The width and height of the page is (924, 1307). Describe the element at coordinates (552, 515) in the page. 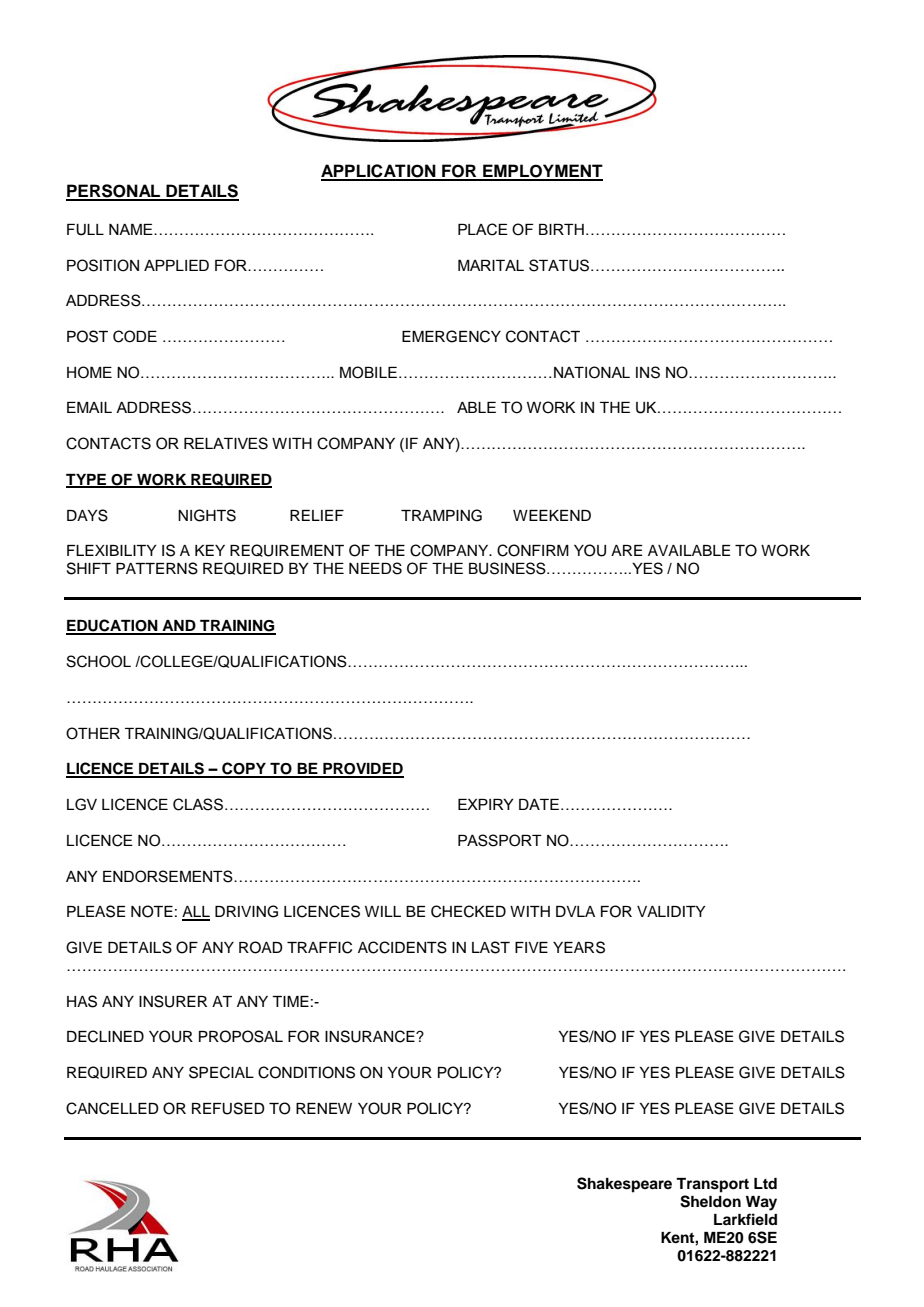

I see `WEEKEND` at that location.
